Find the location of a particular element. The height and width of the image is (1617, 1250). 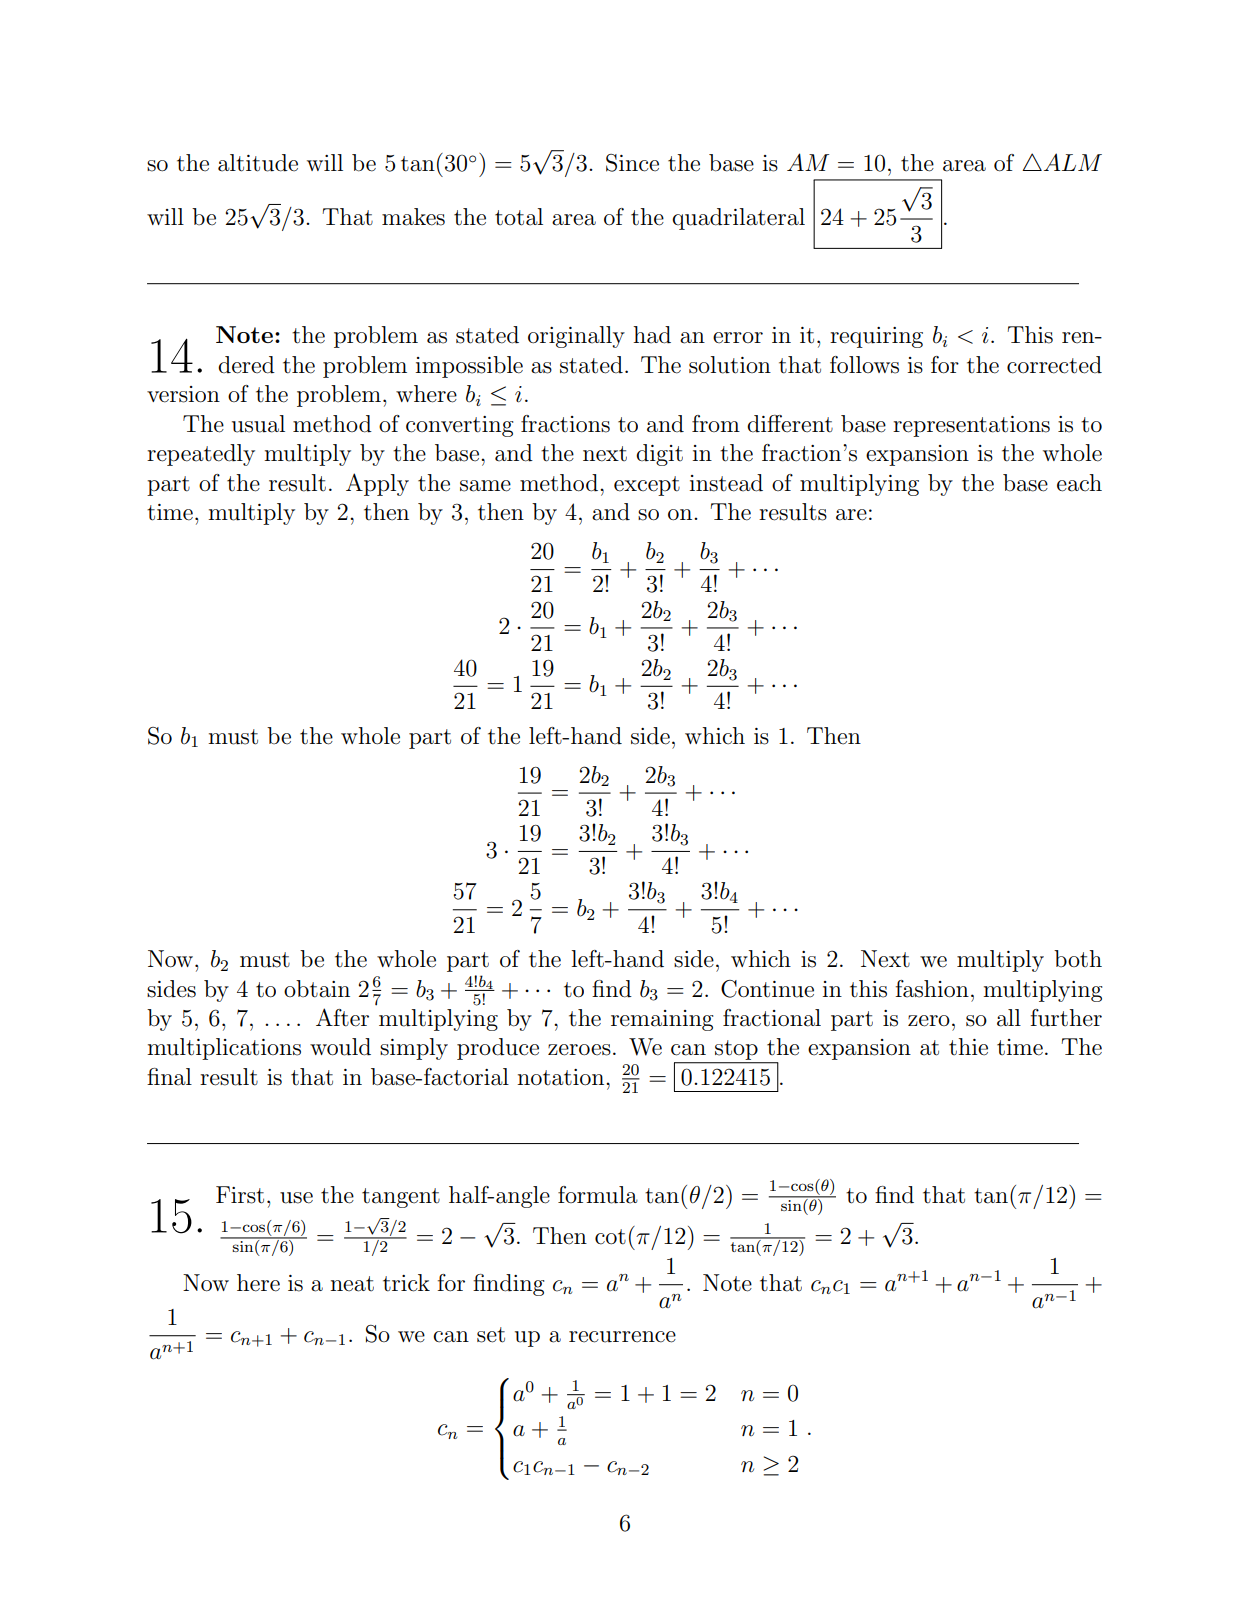

both is located at coordinates (1078, 958).
